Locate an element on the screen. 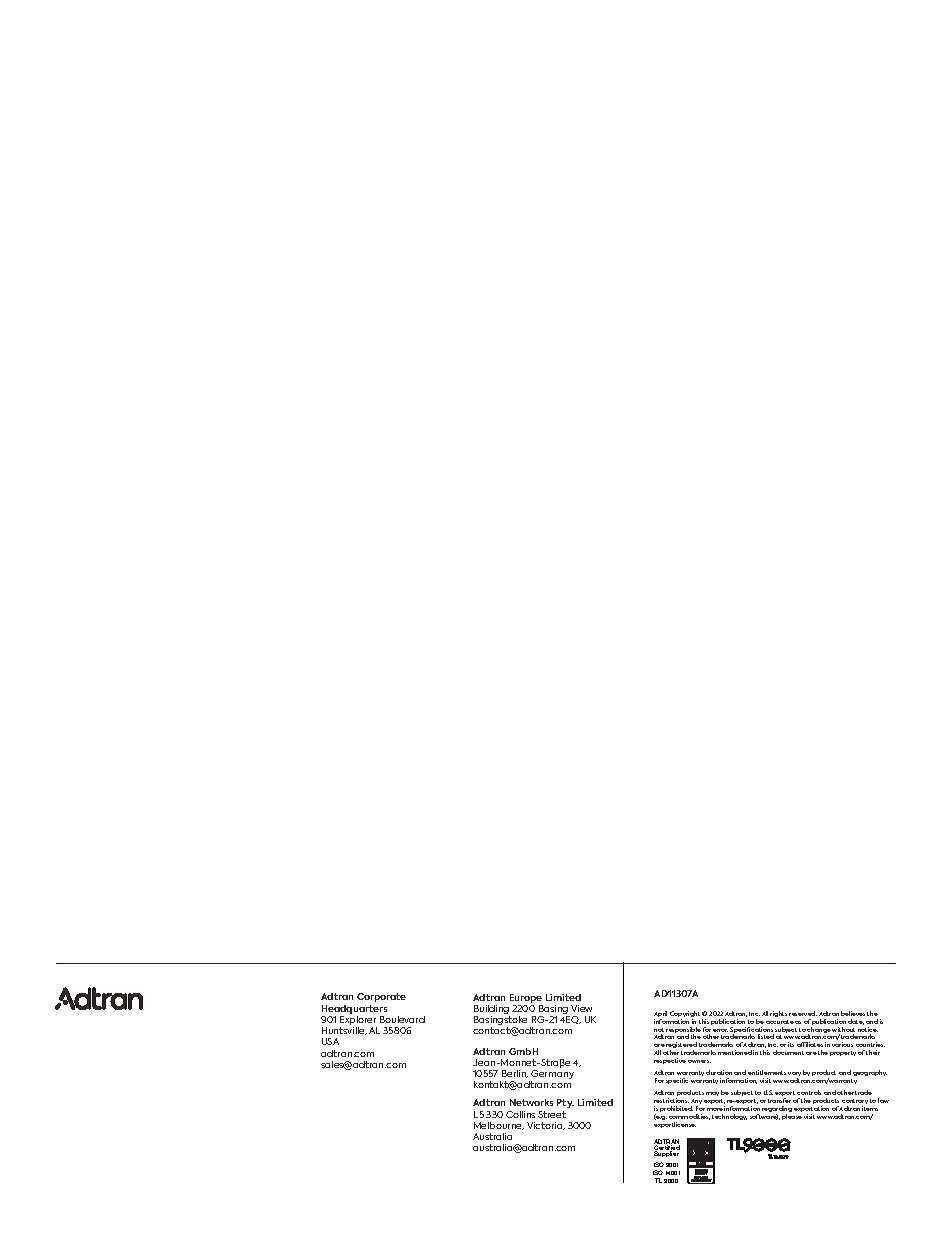 This screenshot has height=1233, width=952. Melbourne is located at coordinates (499, 1126).
